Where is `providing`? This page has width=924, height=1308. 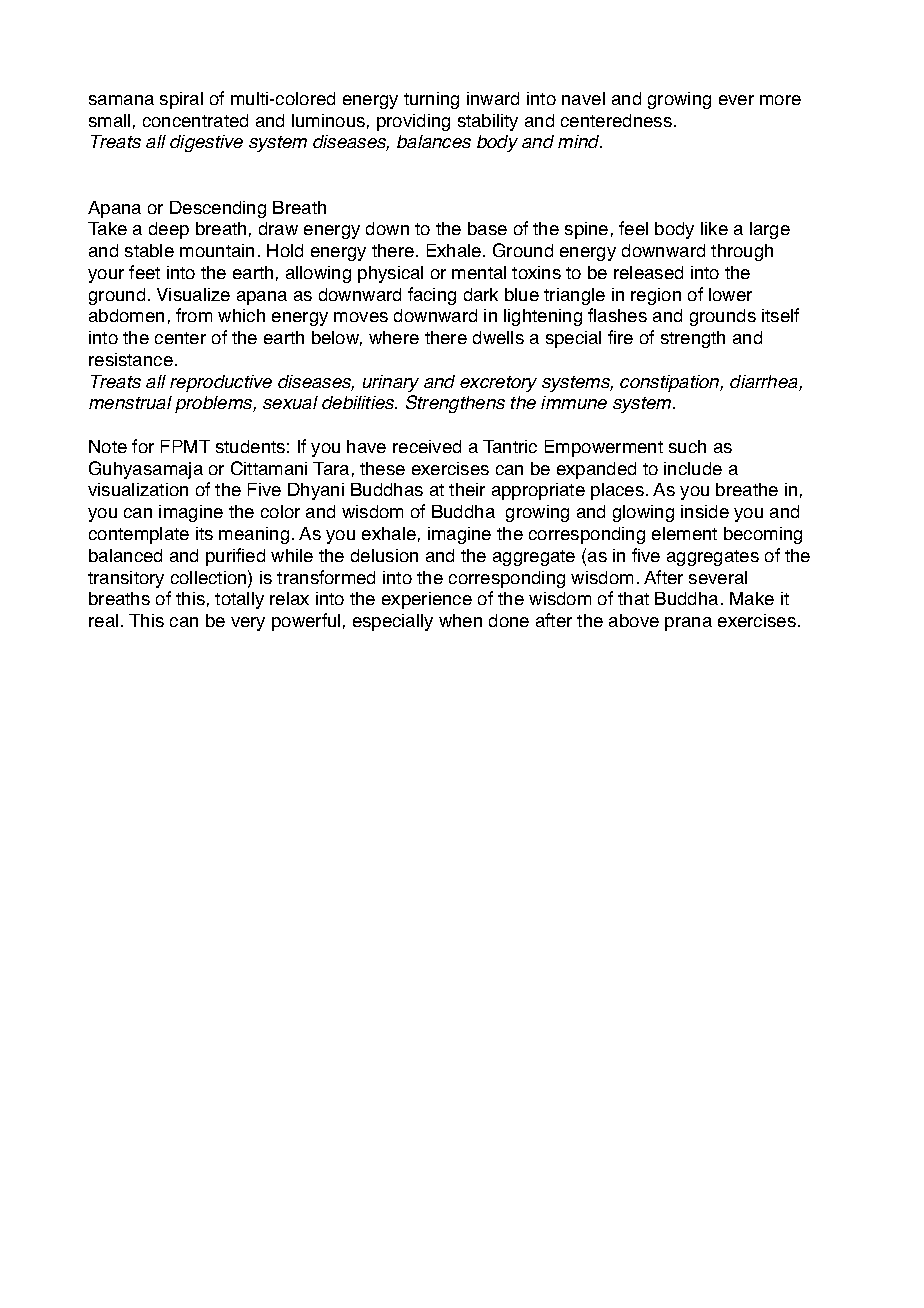 providing is located at coordinates (413, 122).
